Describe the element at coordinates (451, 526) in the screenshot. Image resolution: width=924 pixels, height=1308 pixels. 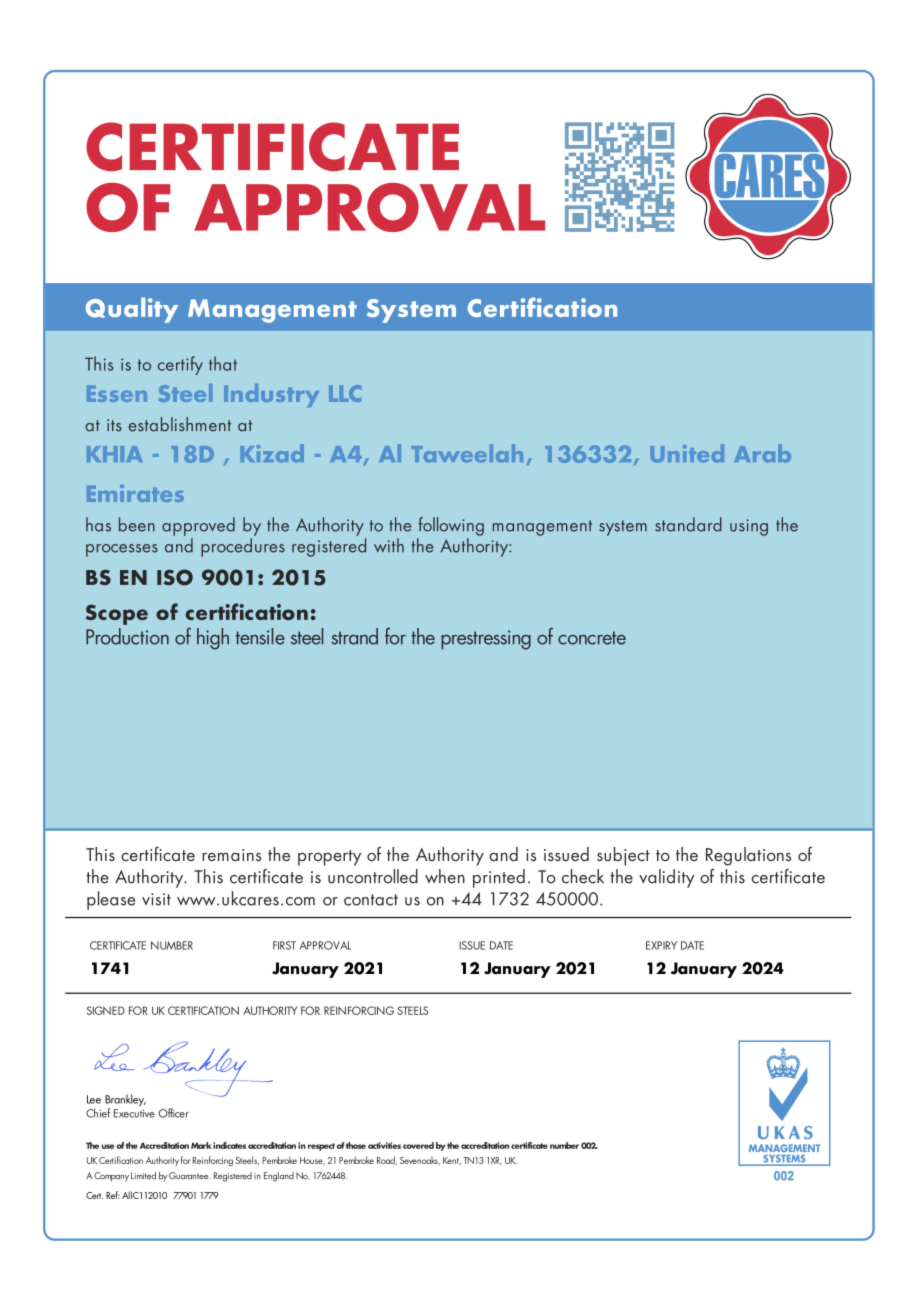
I see `following` at that location.
